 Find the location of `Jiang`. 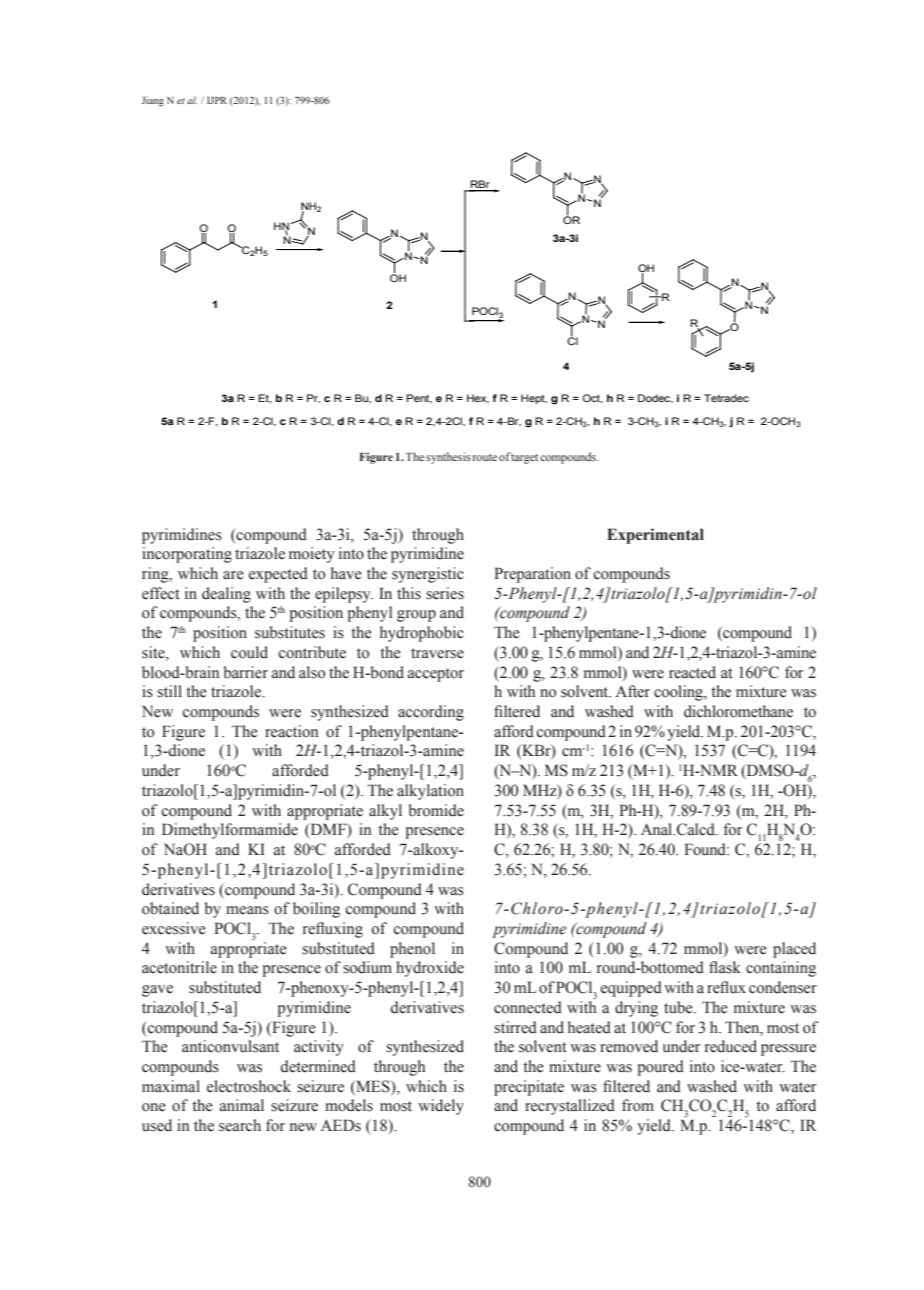

Jiang is located at coordinates (153, 101).
